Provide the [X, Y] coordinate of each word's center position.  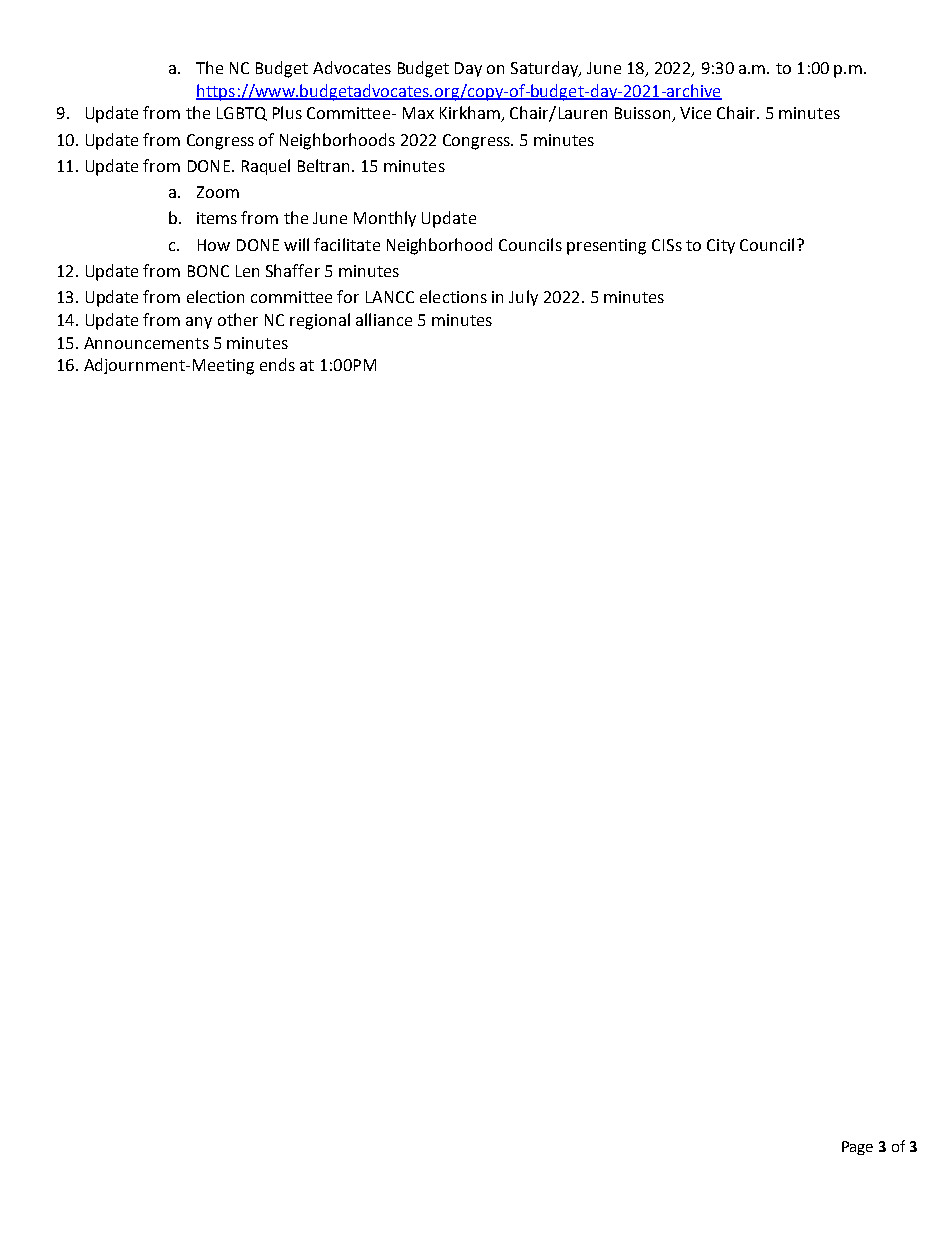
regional [320, 321]
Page [857, 1148]
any [199, 323]
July [523, 298]
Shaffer [293, 270]
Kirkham [471, 114]
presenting [606, 247]
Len [247, 271]
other [238, 319]
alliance [384, 319]
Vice [695, 113]
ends [277, 364]
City [721, 246]
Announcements [146, 343]
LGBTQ [242, 114]
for [348, 296]
